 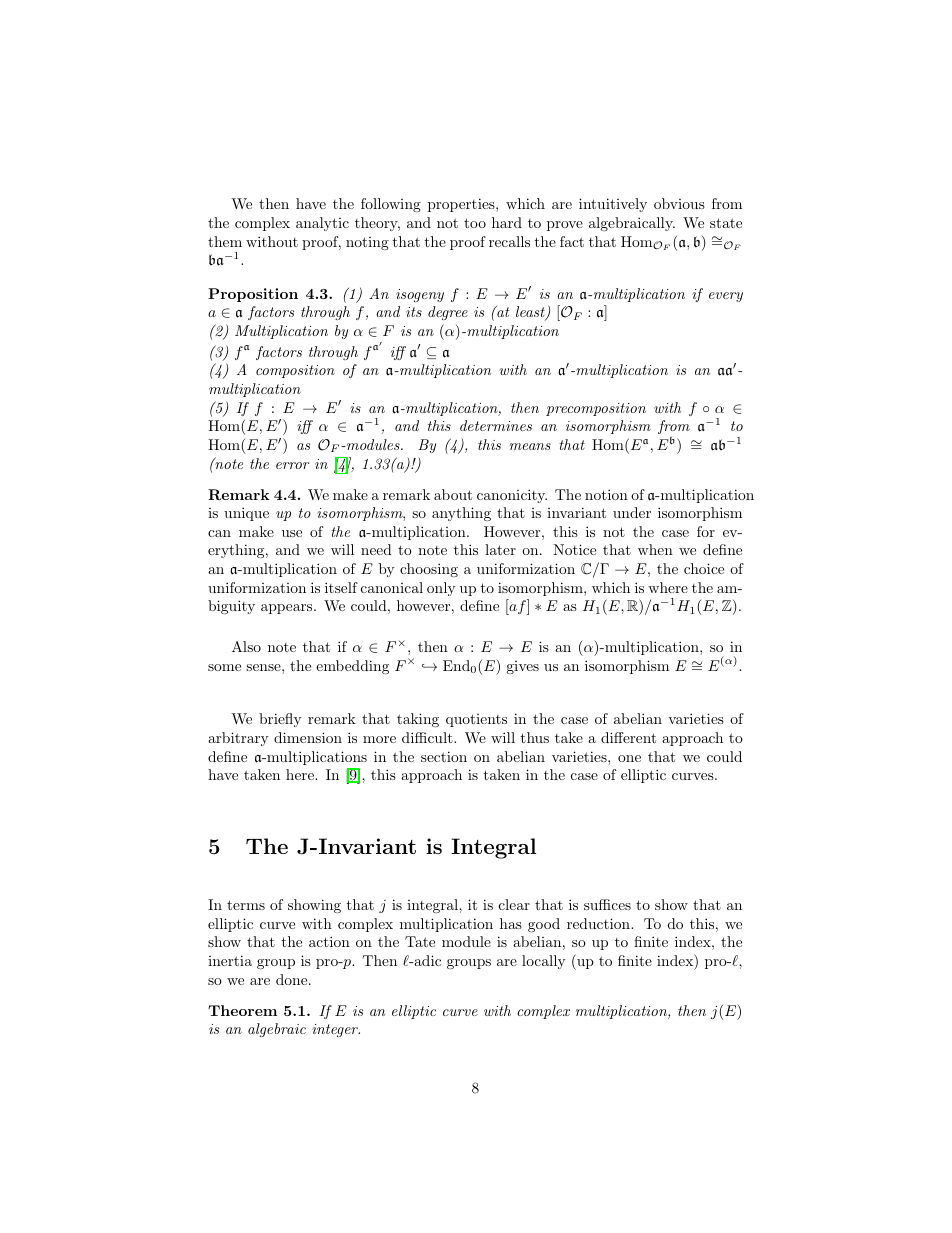 What do you see at coordinates (704, 568) in the screenshot?
I see `choice` at bounding box center [704, 568].
